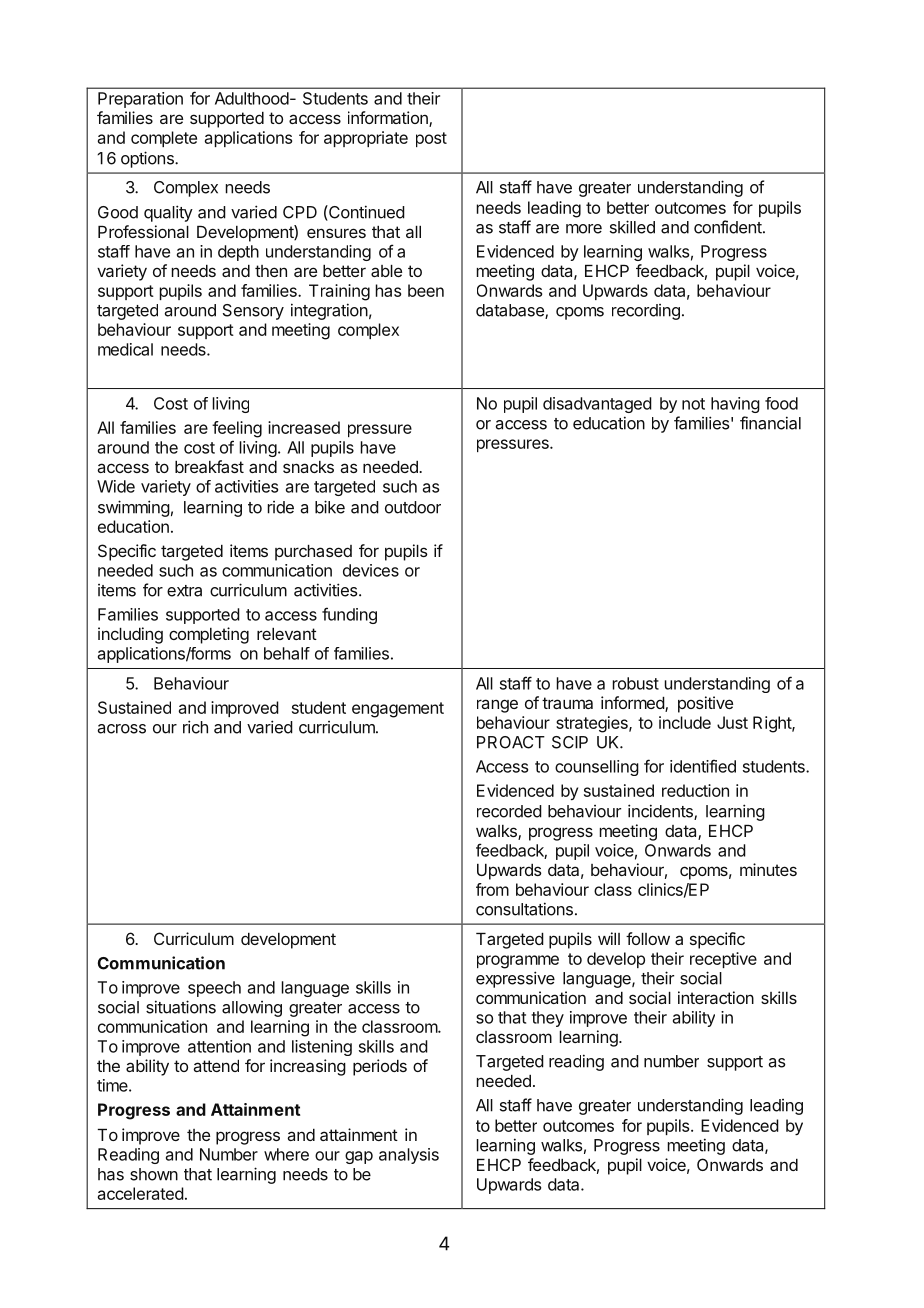 The height and width of the screenshot is (1308, 924). I want to click on confident, so click(729, 227).
